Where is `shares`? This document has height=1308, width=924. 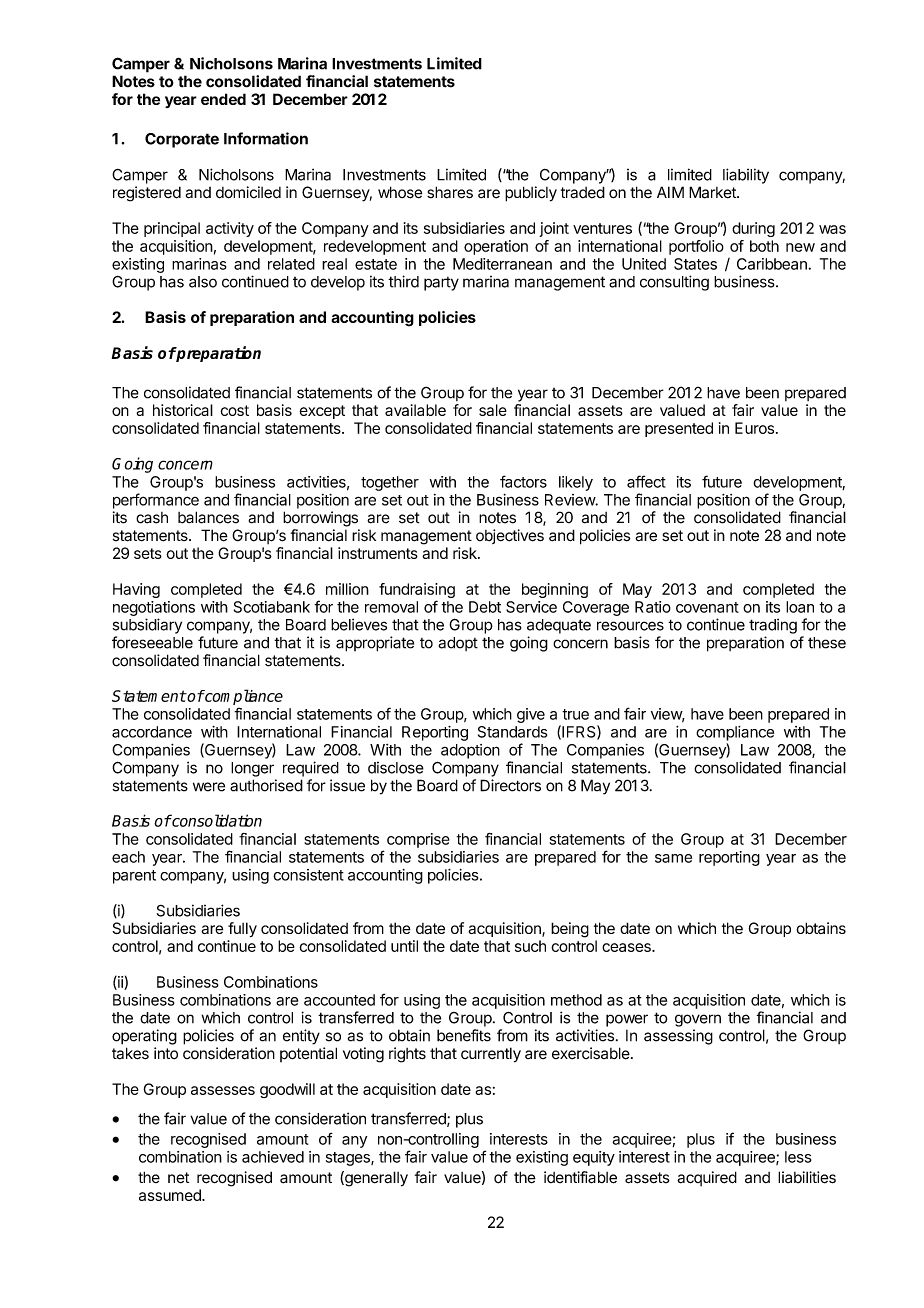
shares is located at coordinates (450, 192).
